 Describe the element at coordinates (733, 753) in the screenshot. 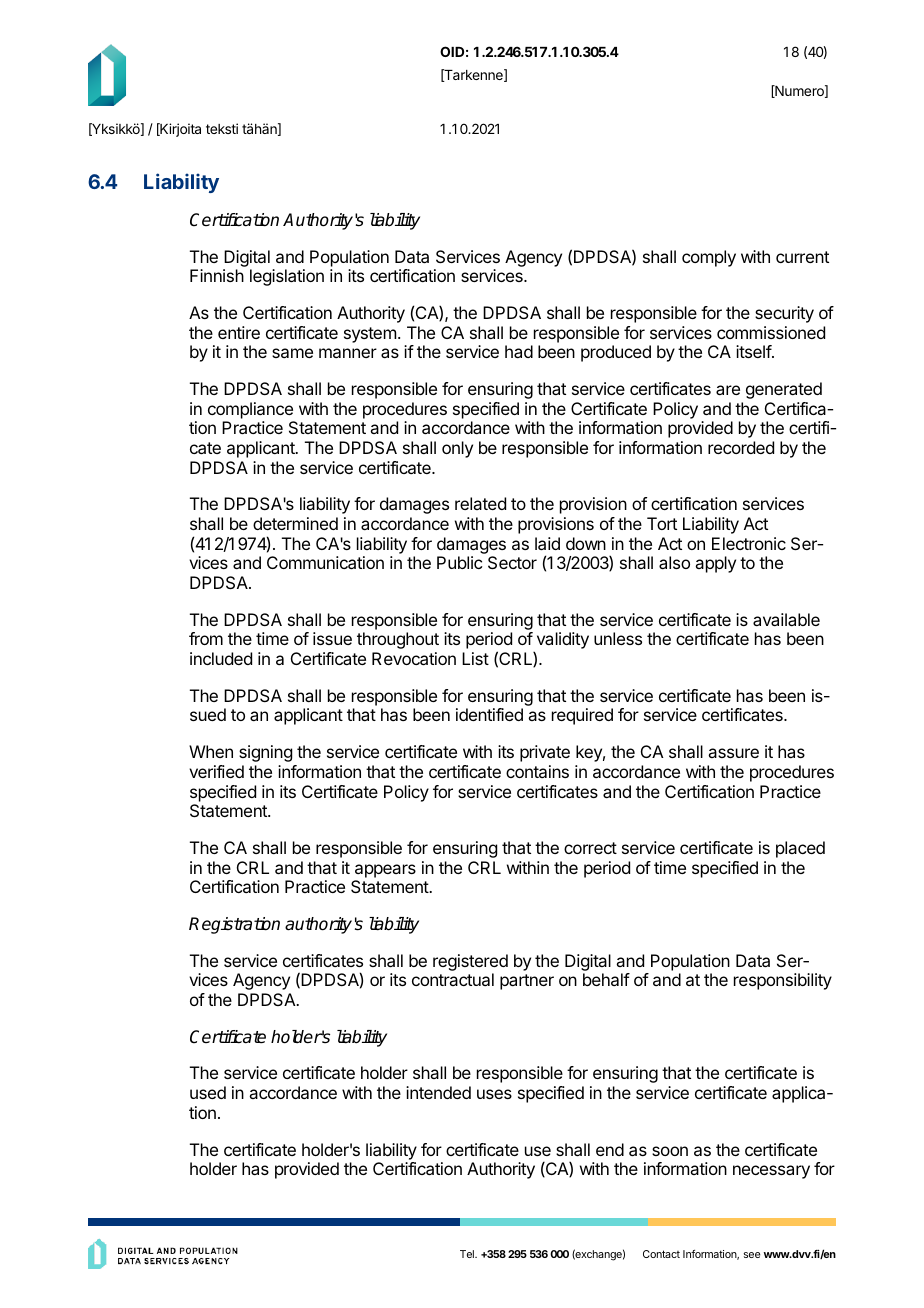

I see `assure` at that location.
